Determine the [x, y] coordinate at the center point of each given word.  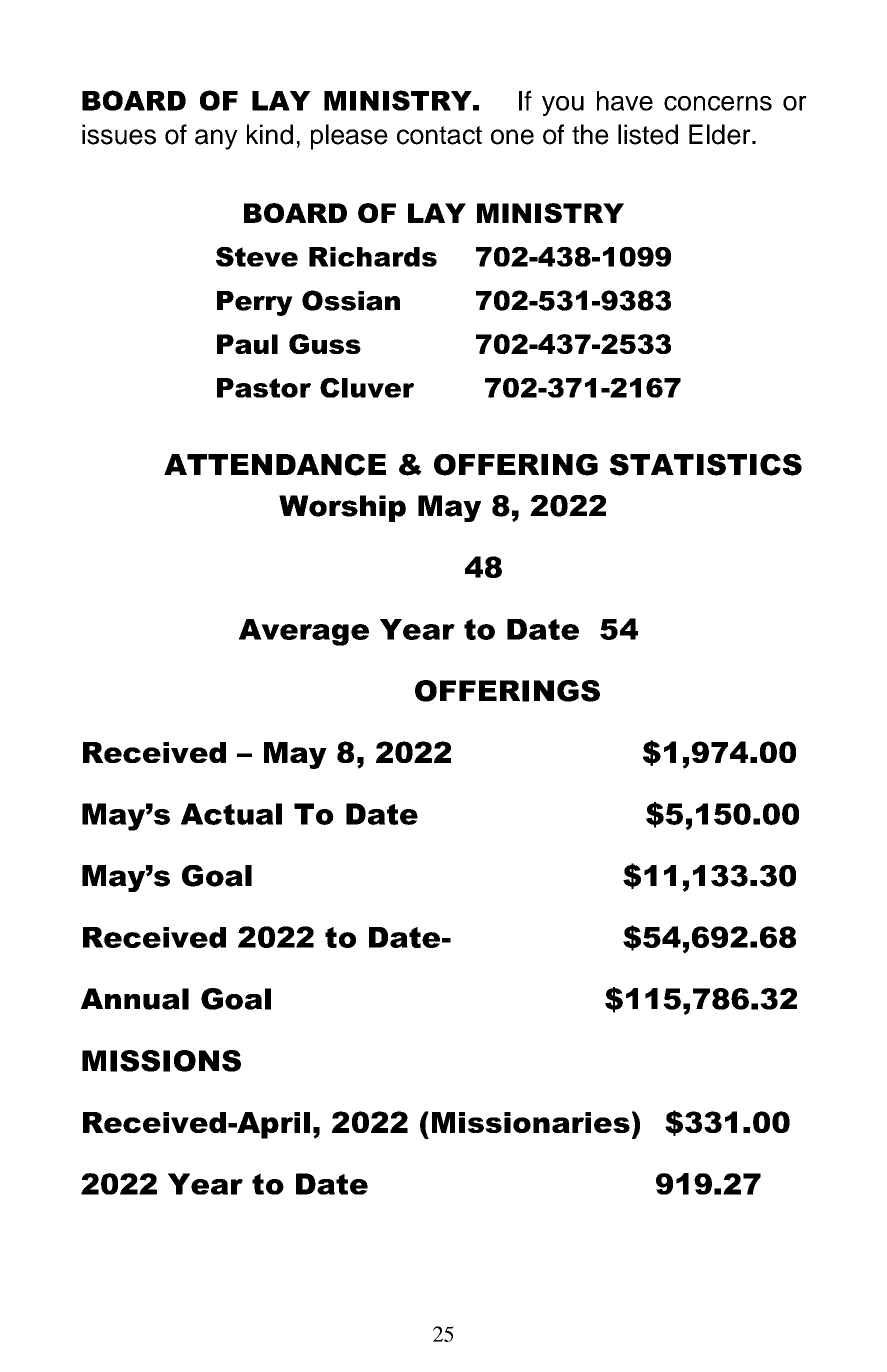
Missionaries [531, 1122]
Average [304, 632]
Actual [231, 814]
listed [648, 134]
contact [439, 135]
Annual [135, 999]
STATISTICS [706, 465]
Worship [342, 508]
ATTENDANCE [275, 465]
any [216, 139]
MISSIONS [161, 1061]
